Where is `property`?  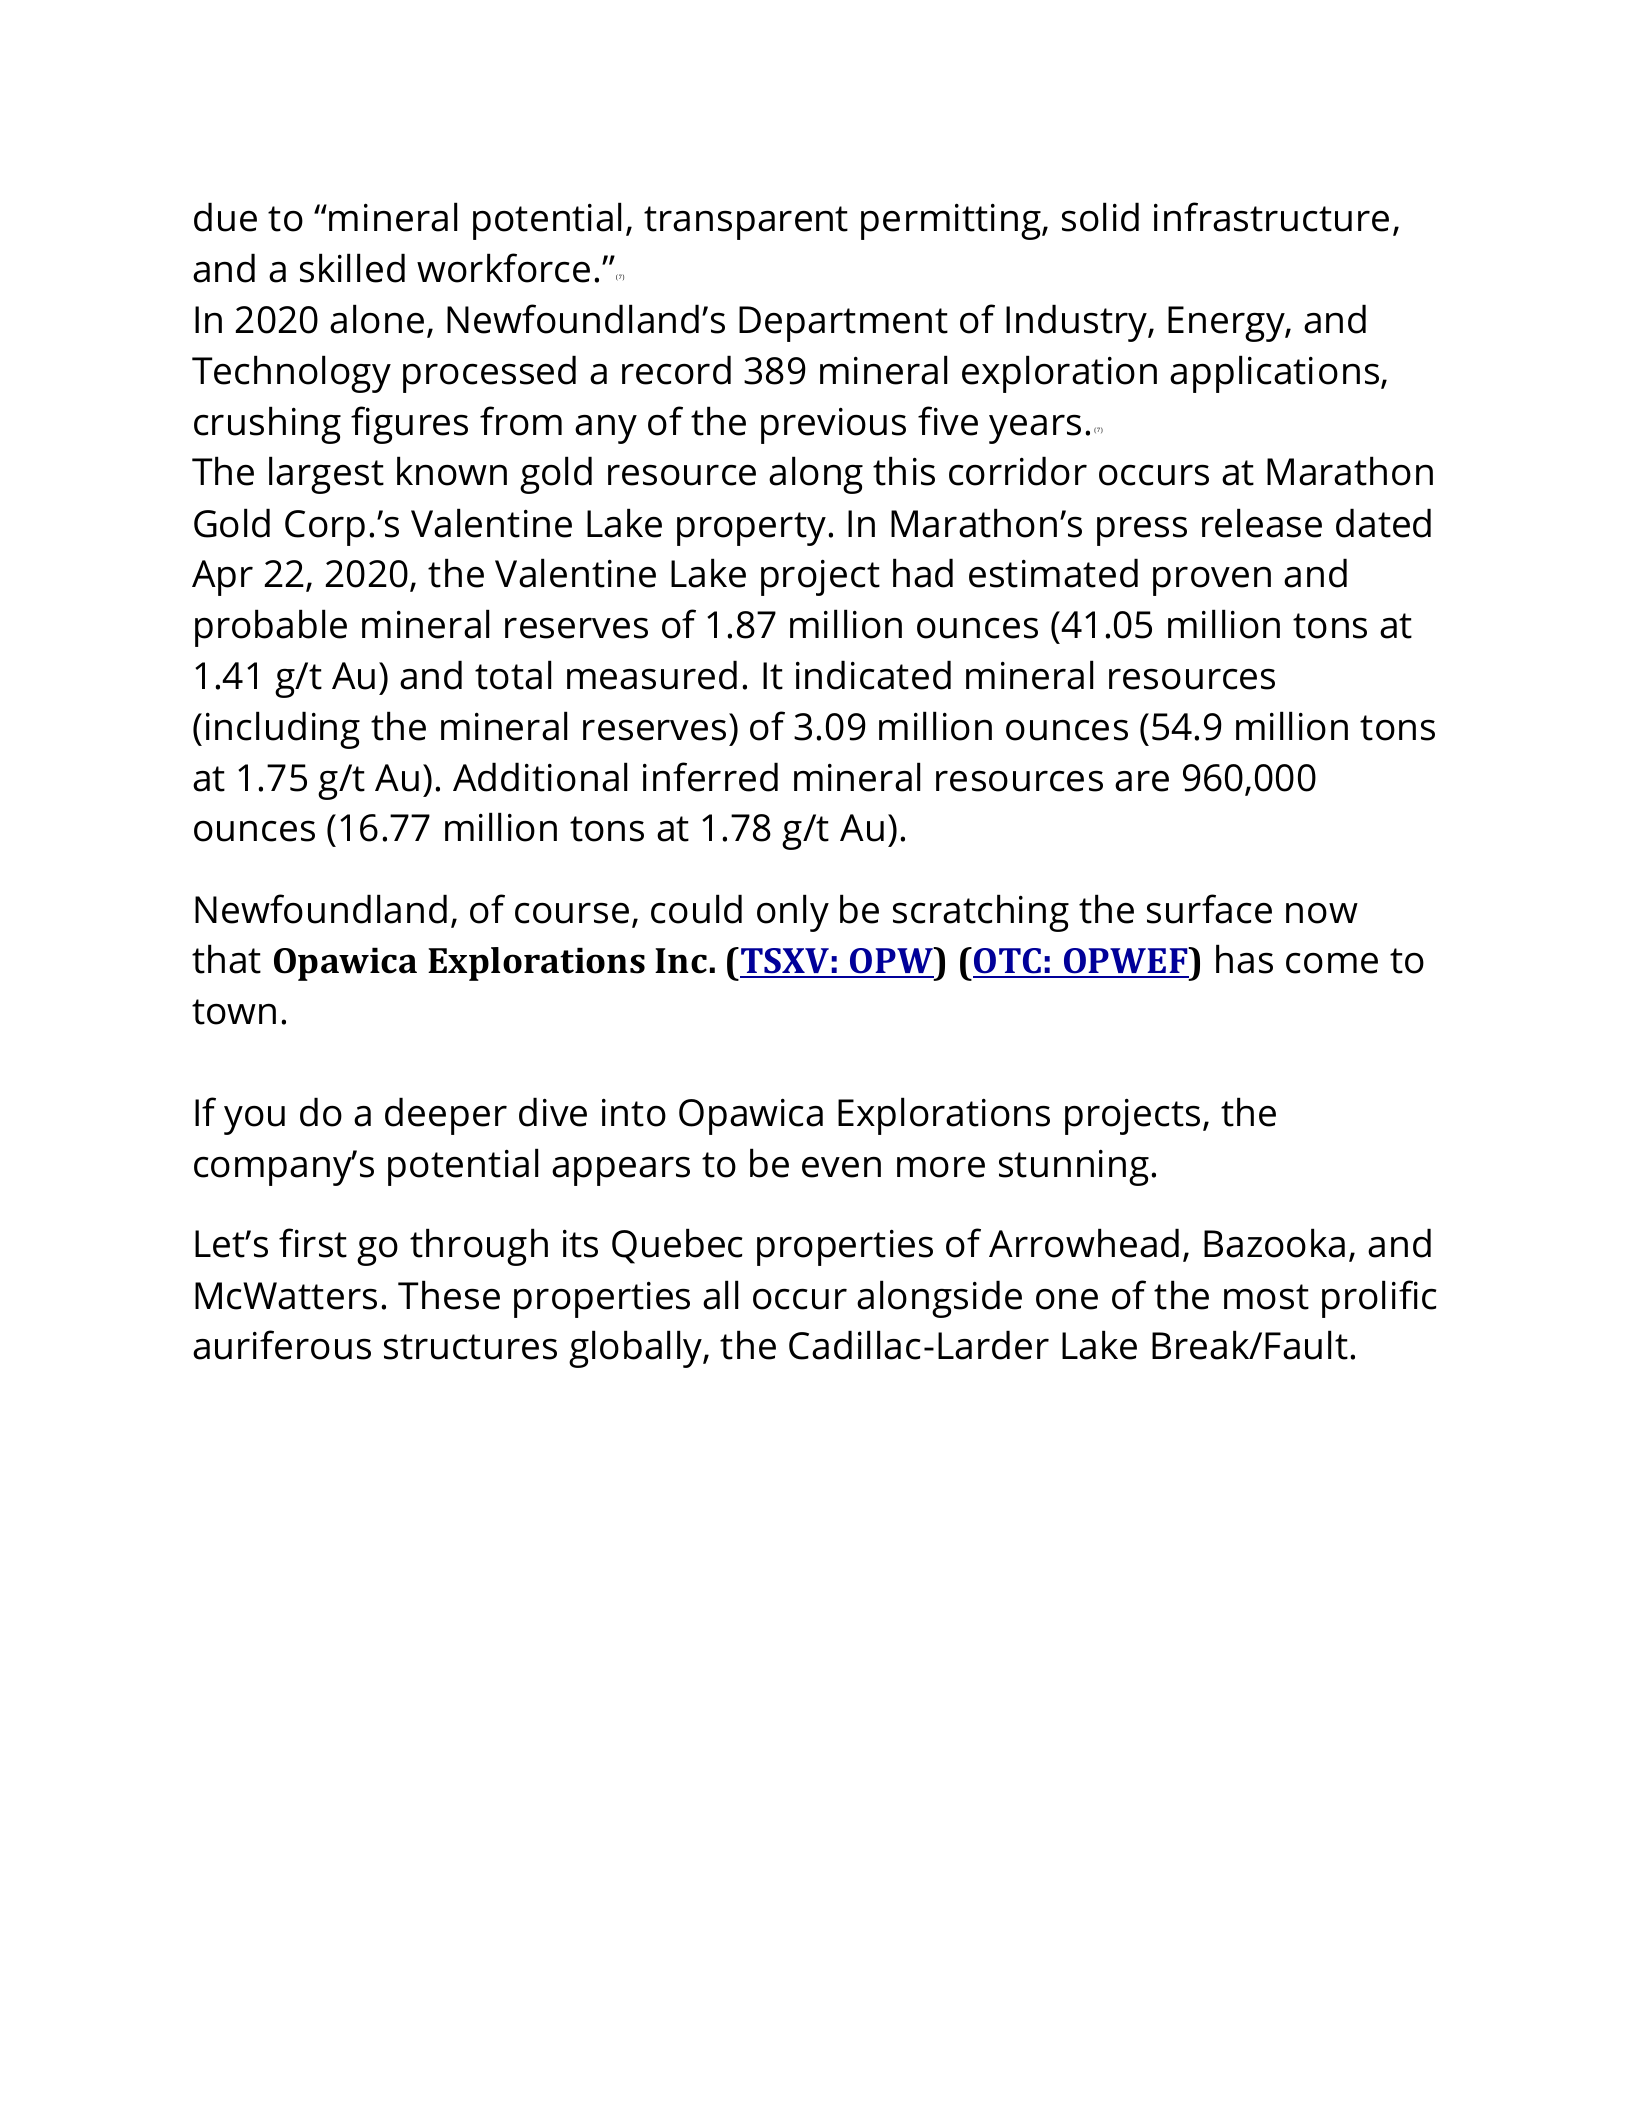 property is located at coordinates (751, 529).
